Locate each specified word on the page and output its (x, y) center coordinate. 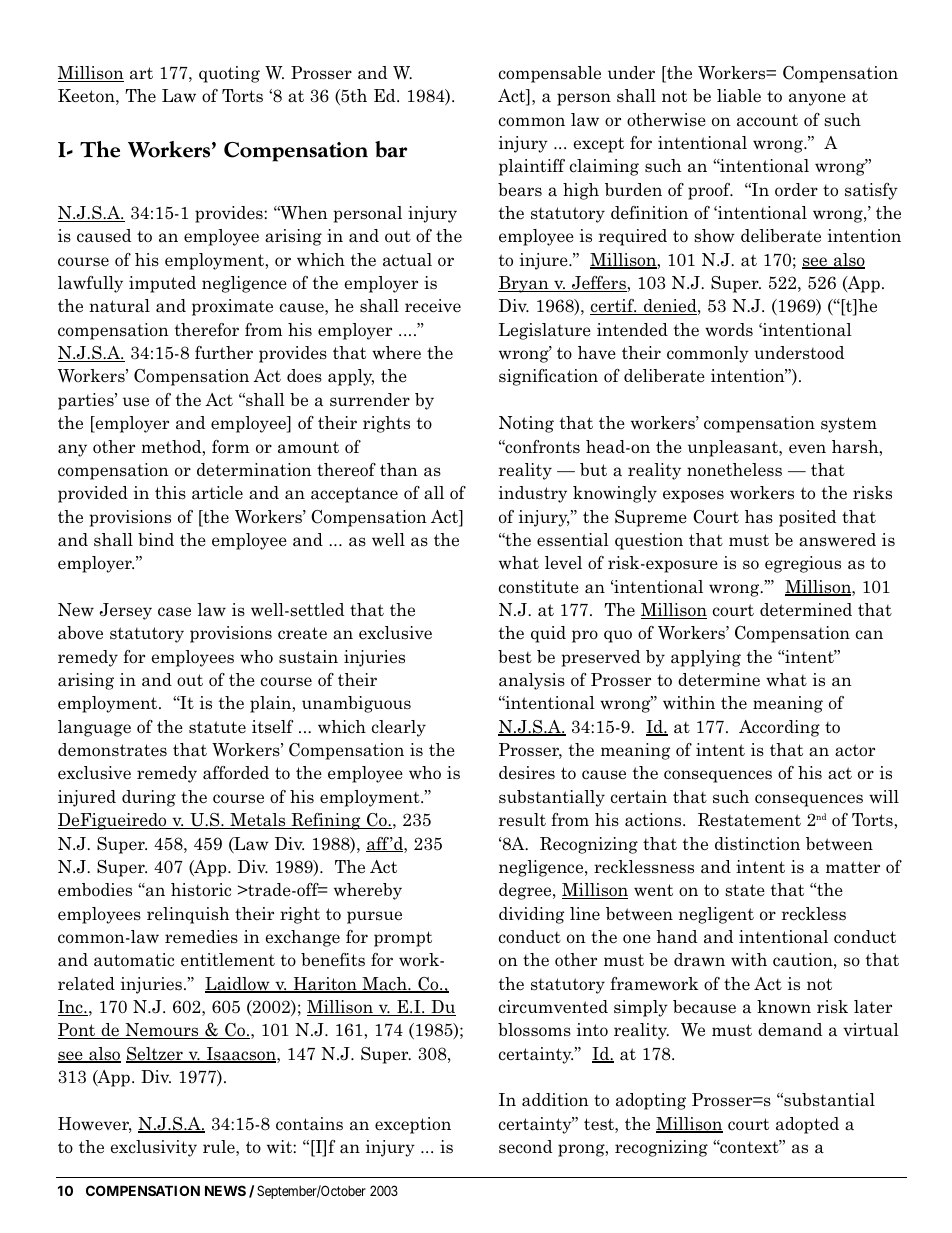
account (767, 120)
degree (526, 891)
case (174, 612)
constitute (539, 587)
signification (548, 377)
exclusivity (154, 1148)
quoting (229, 74)
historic (201, 890)
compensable (550, 74)
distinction (757, 844)
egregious (803, 564)
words (729, 330)
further (224, 353)
